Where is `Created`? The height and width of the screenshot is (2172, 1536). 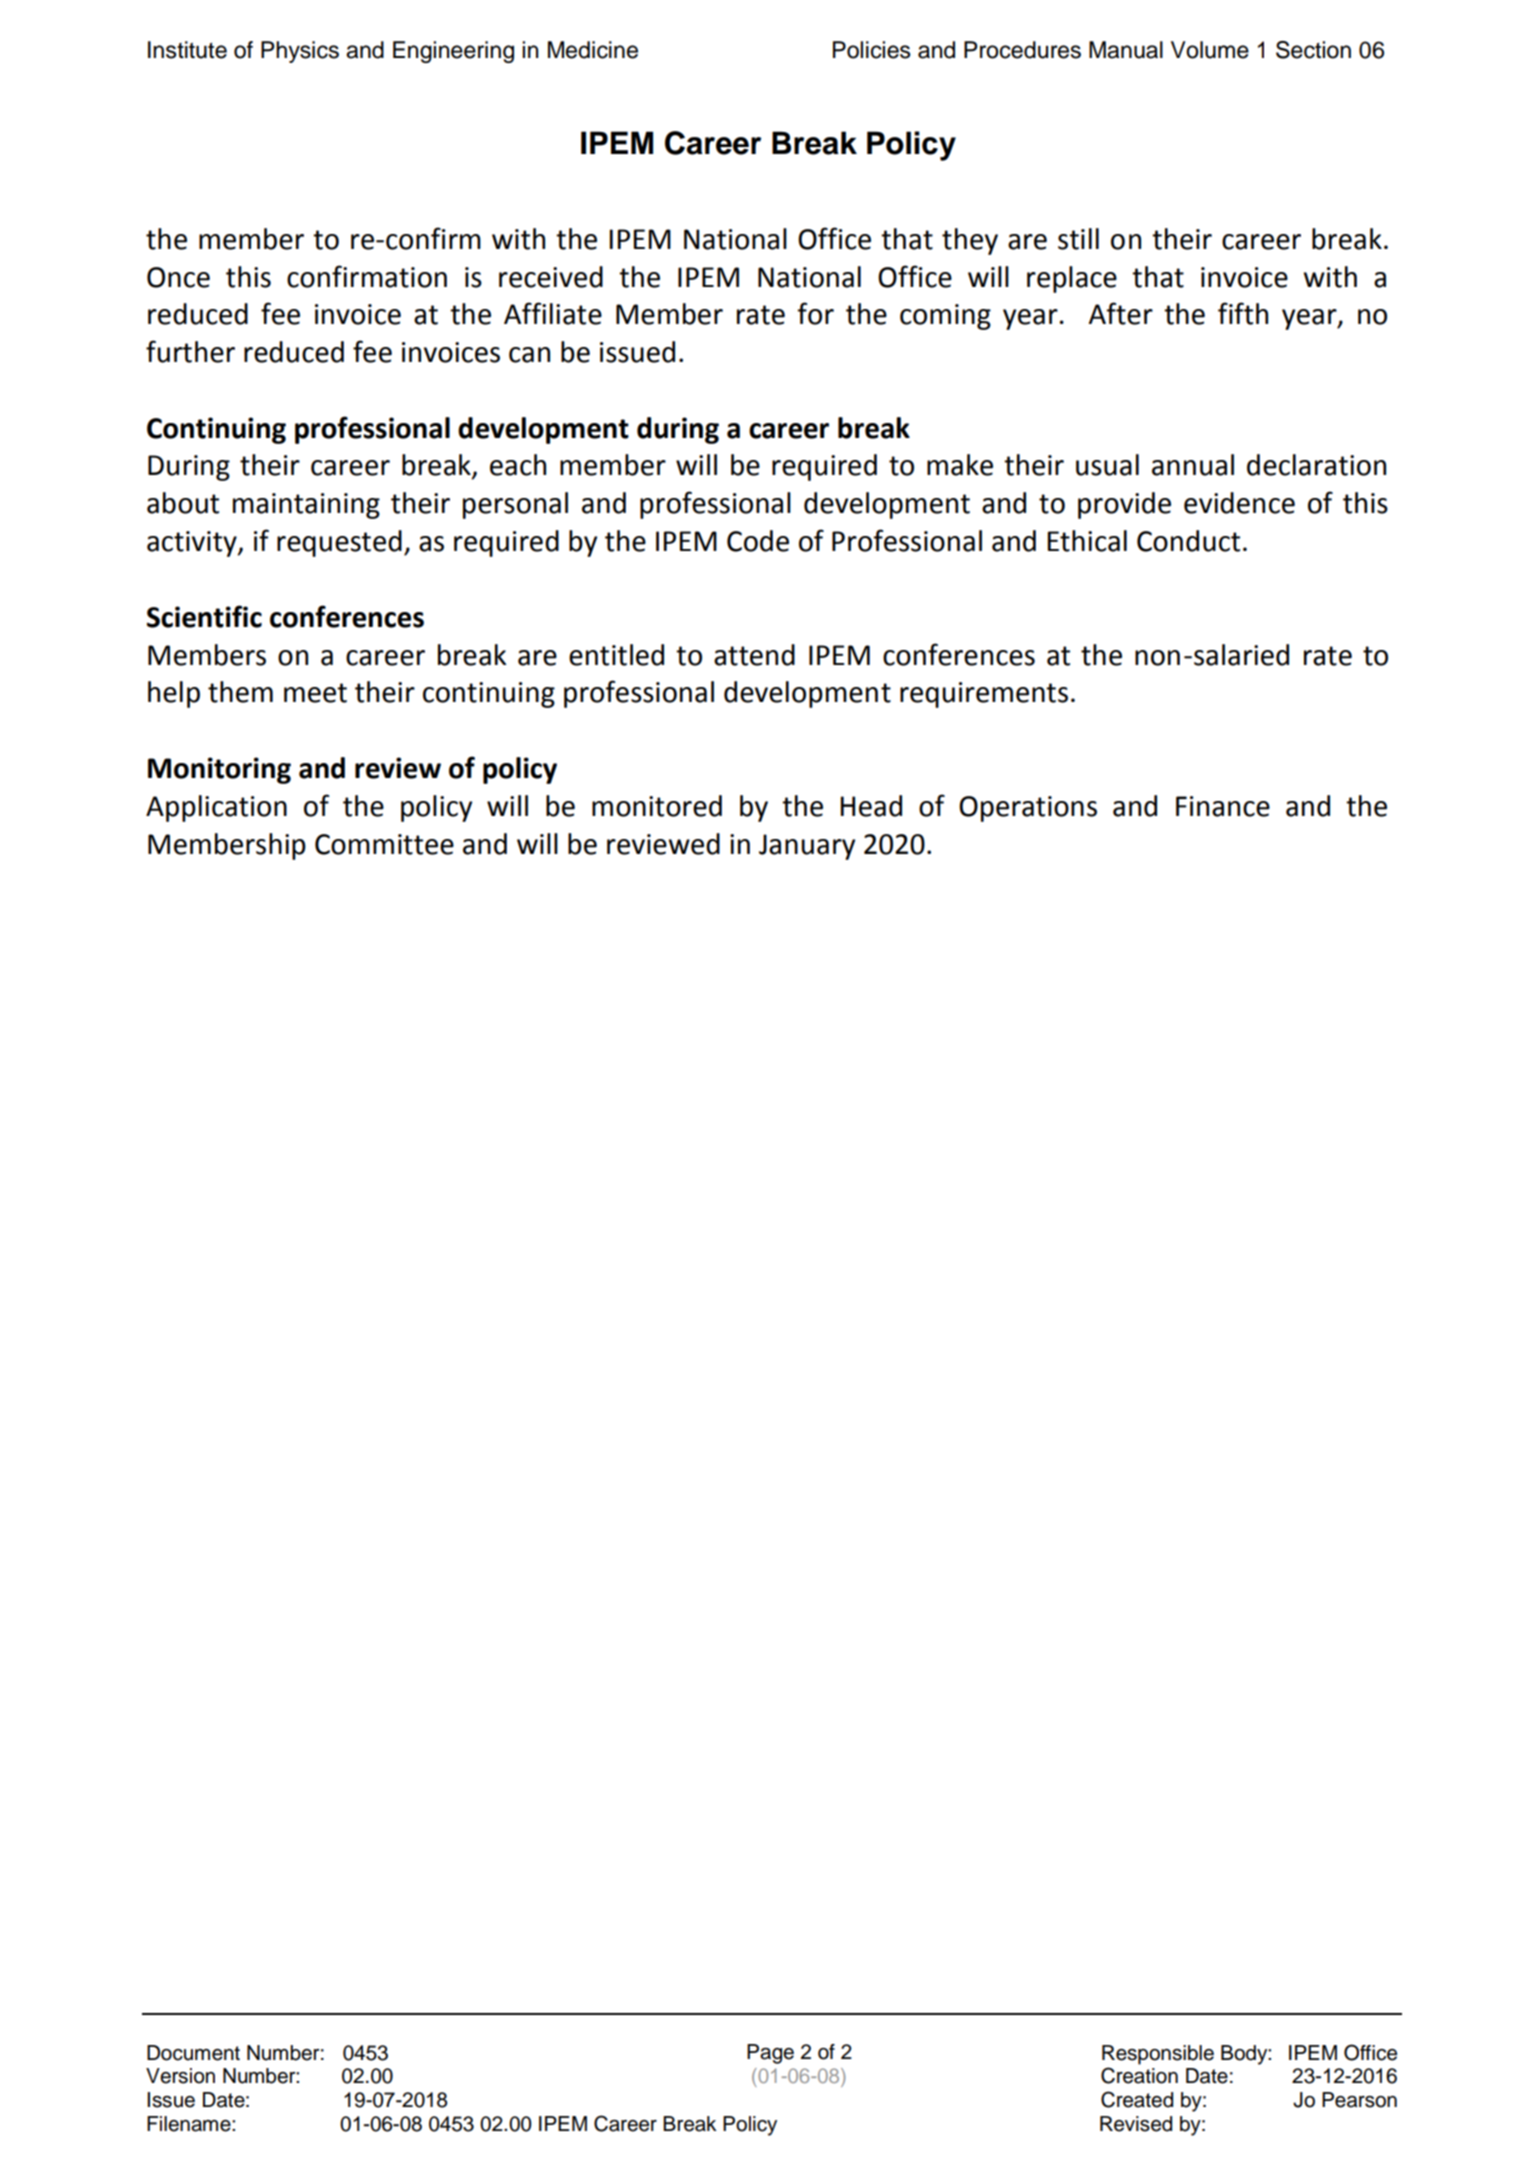
Created is located at coordinates (1137, 2099).
